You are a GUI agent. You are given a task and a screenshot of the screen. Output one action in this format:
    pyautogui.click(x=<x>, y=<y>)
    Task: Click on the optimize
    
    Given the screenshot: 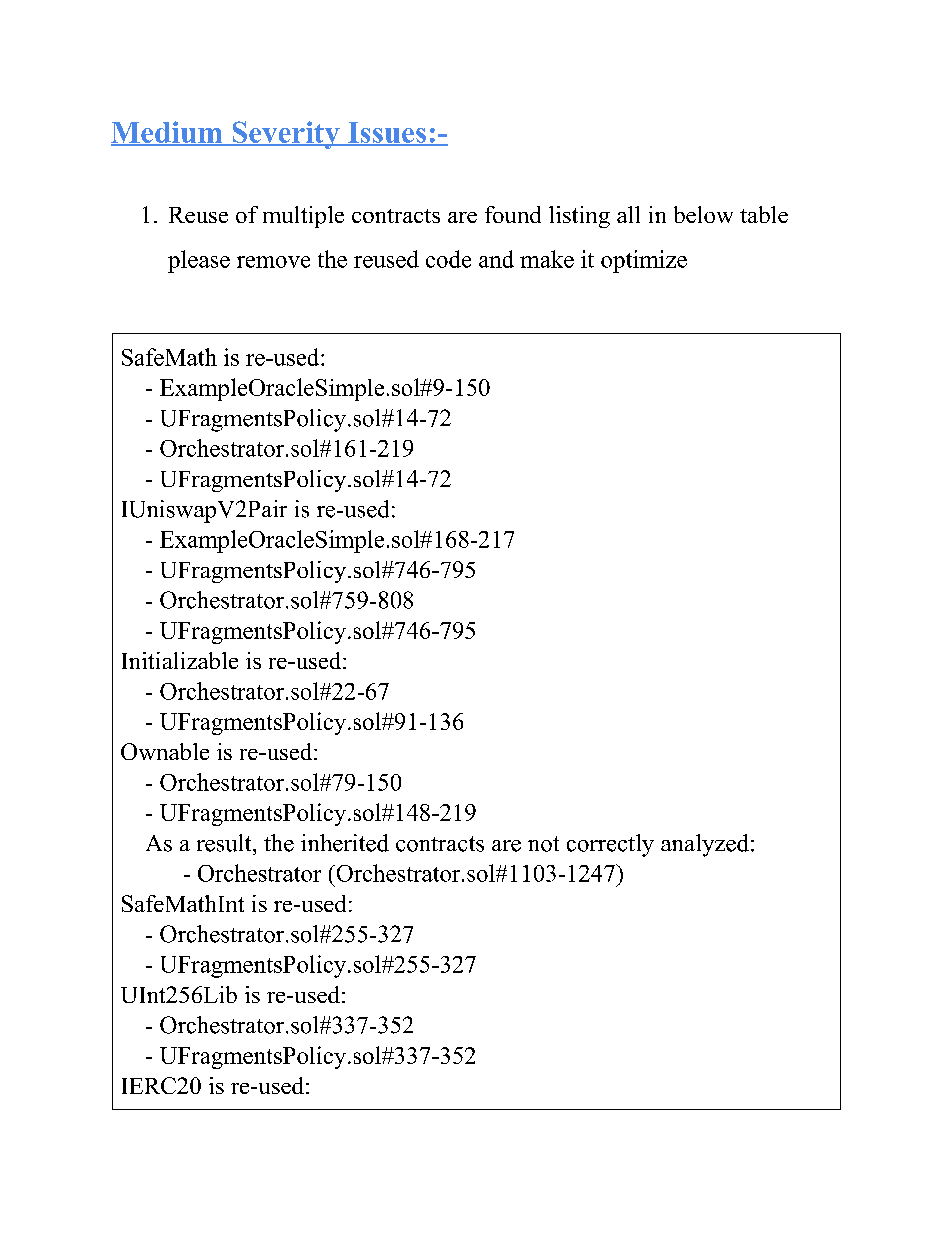 What is the action you would take?
    pyautogui.click(x=644, y=261)
